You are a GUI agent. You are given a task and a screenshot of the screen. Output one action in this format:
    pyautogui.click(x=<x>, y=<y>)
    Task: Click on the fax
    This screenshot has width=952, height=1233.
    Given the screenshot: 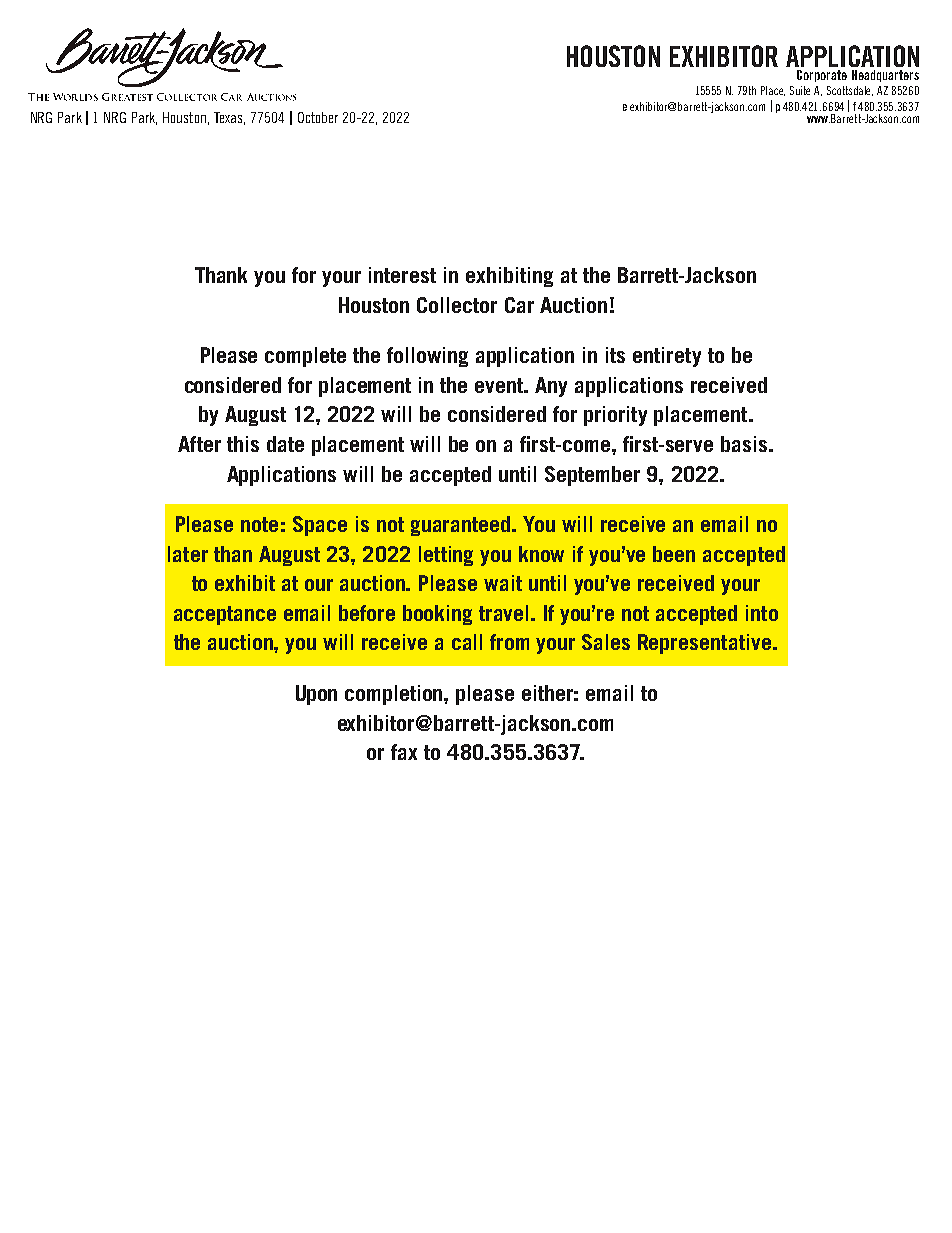 What is the action you would take?
    pyautogui.click(x=404, y=752)
